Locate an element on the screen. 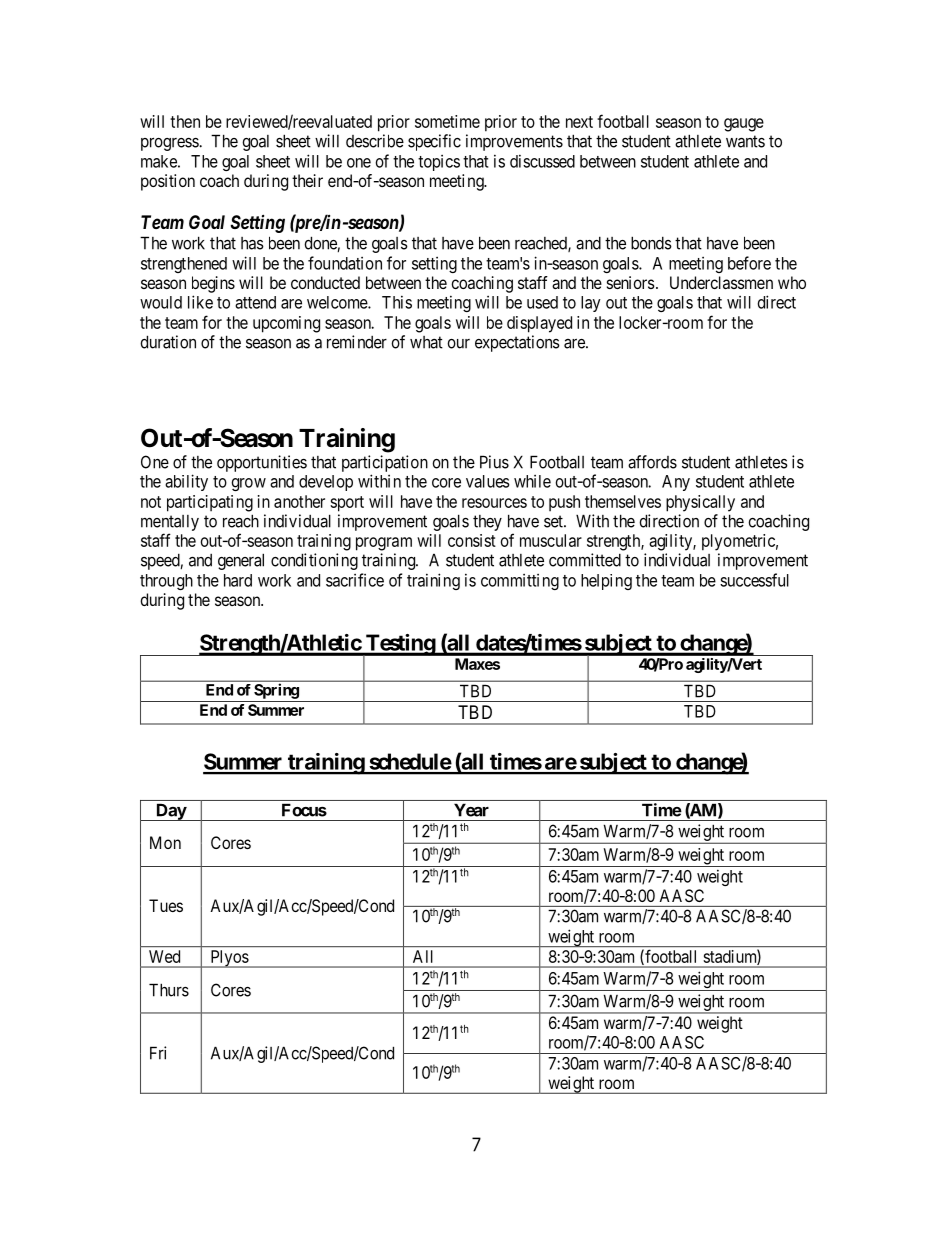 This screenshot has width=952, height=1233. Plyos is located at coordinates (229, 959).
